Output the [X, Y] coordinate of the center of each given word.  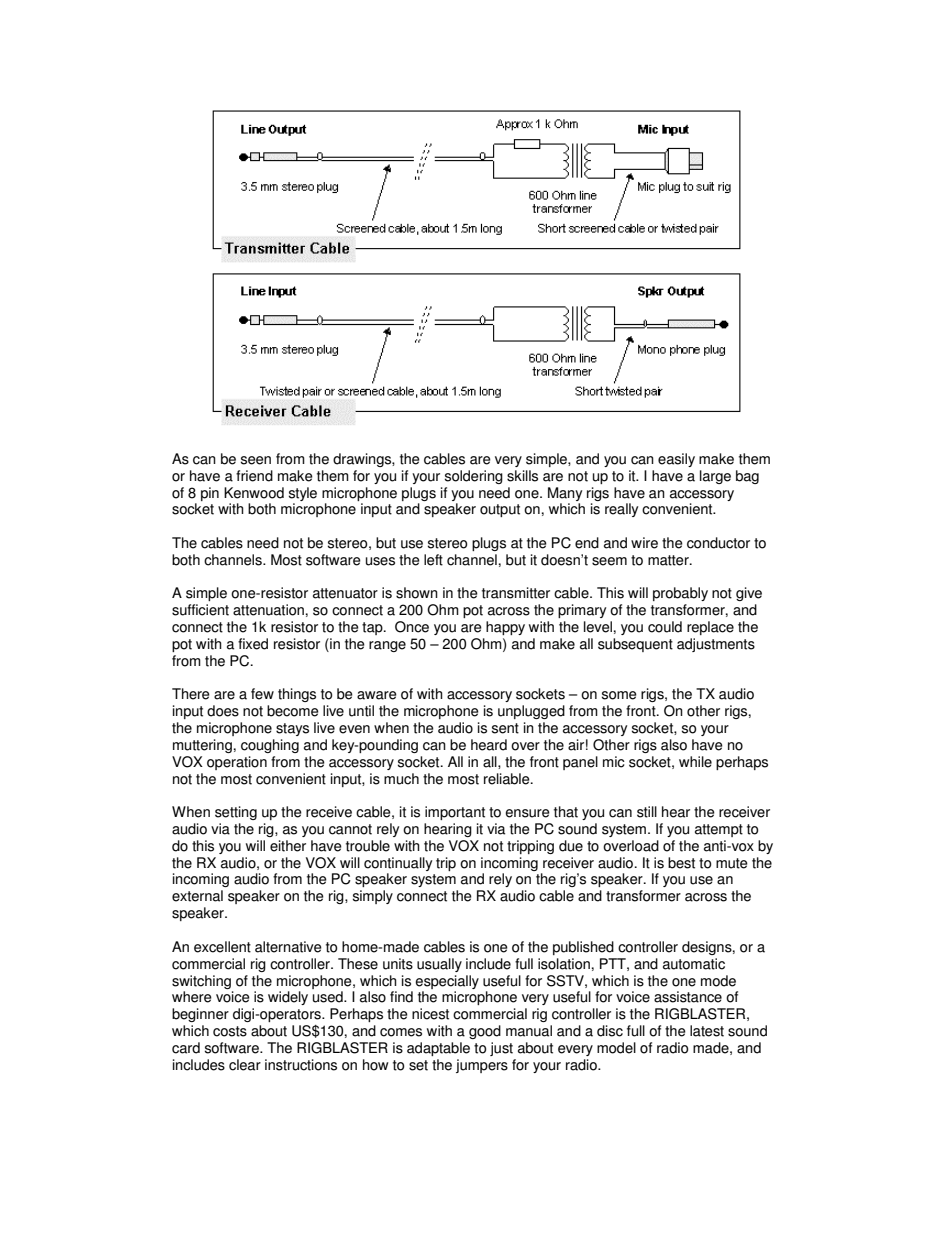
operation [237, 763]
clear [245, 1065]
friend [254, 476]
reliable [508, 779]
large [715, 477]
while [695, 762]
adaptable [438, 1049]
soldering [474, 477]
